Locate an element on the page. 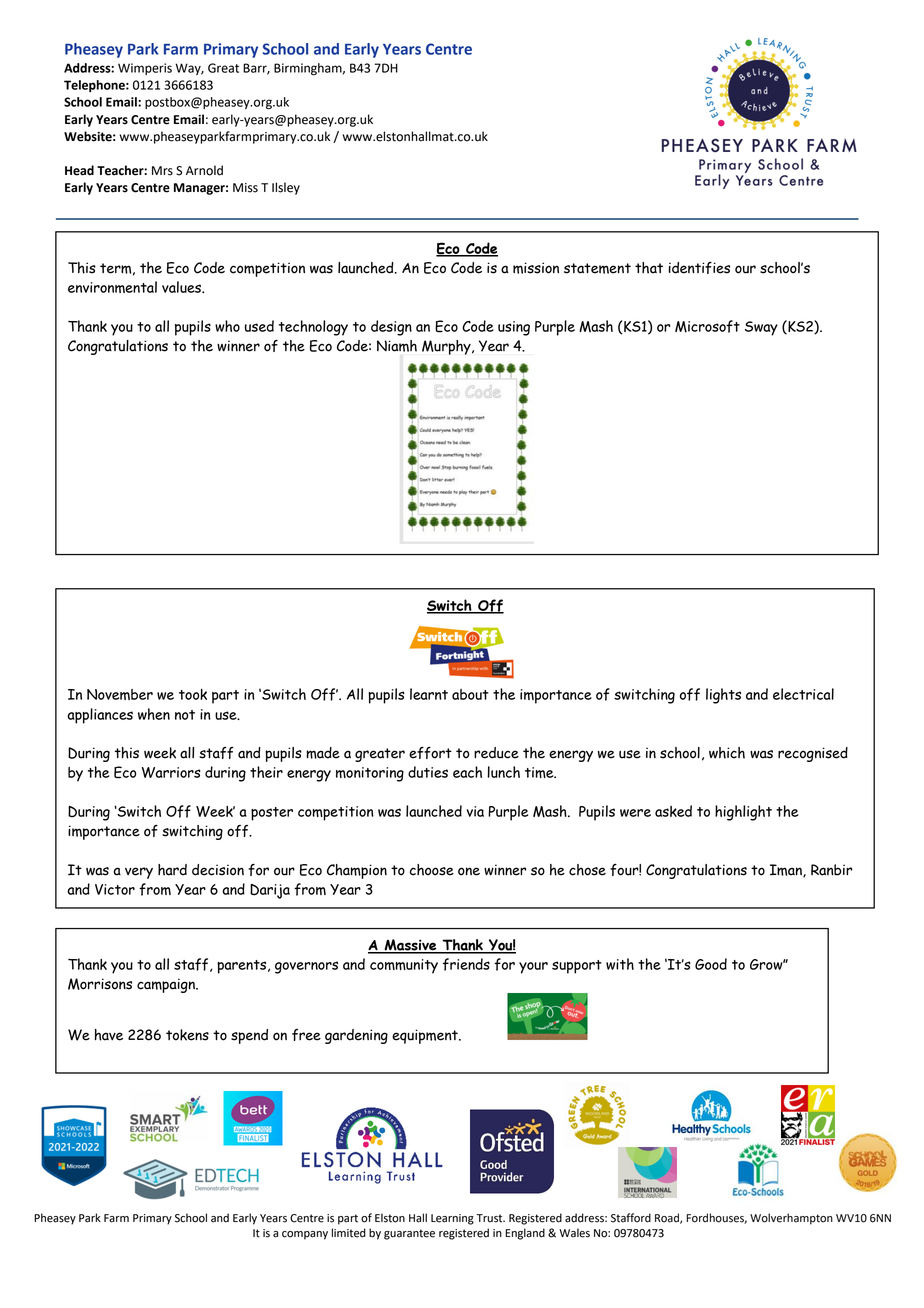  highlight is located at coordinates (743, 813).
